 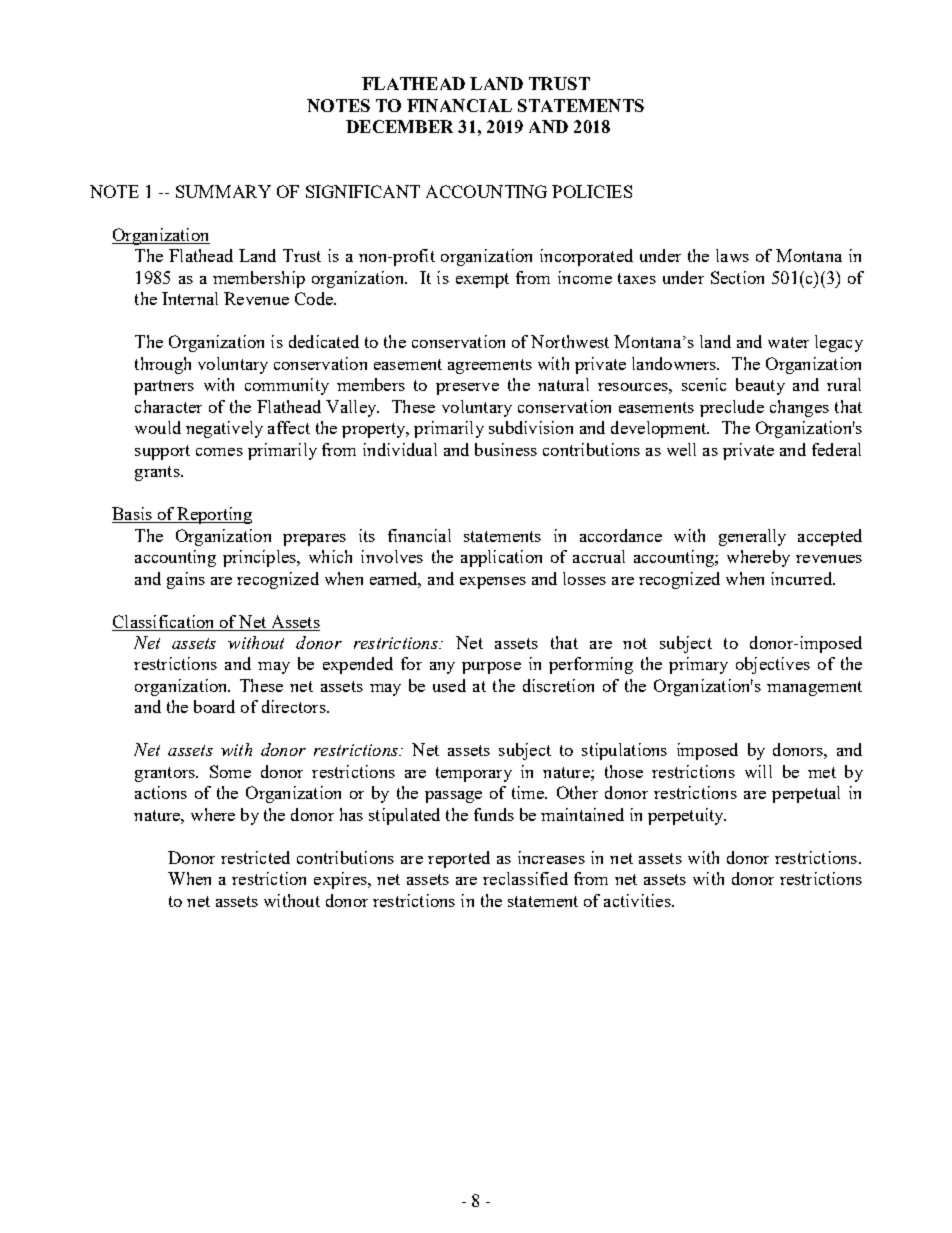 What do you see at coordinates (760, 386) in the image?
I see `beauty` at bounding box center [760, 386].
